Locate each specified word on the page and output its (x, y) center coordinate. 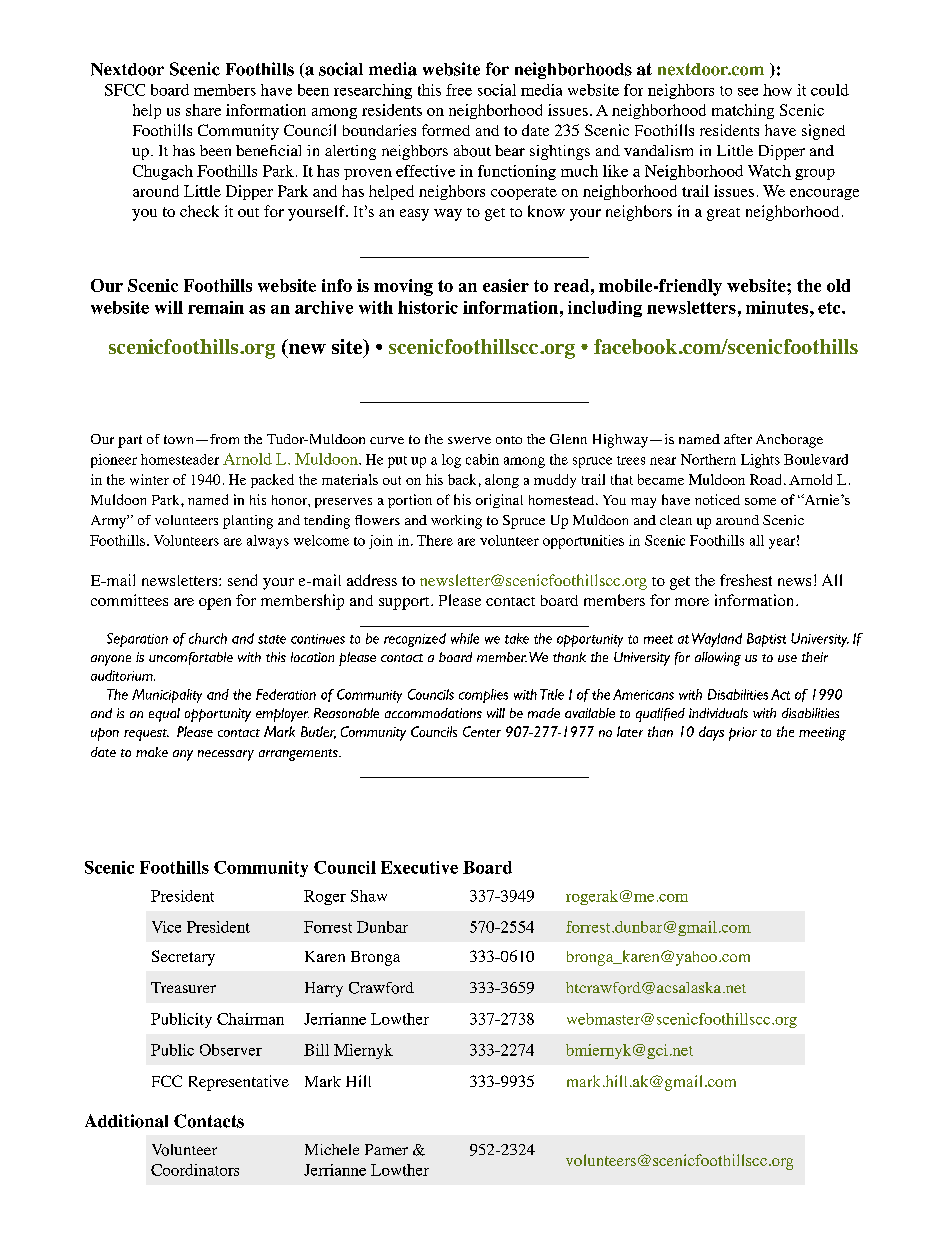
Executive (419, 867)
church (208, 638)
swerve (469, 440)
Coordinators (195, 1170)
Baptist (766, 640)
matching (743, 111)
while (465, 638)
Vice (166, 927)
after (738, 439)
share (203, 110)
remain (216, 307)
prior (743, 734)
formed (446, 130)
